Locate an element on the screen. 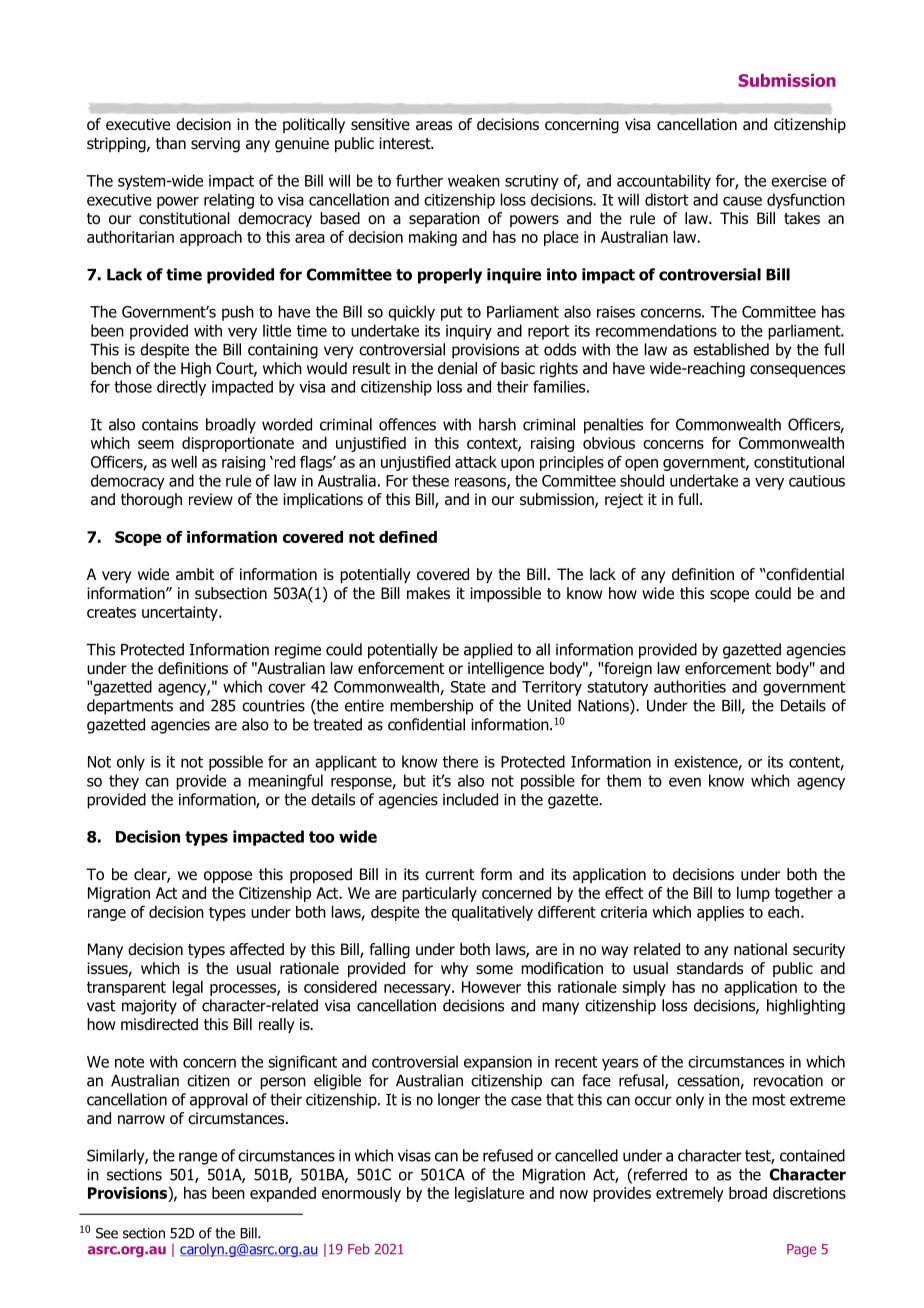 This screenshot has width=924, height=1308. why is located at coordinates (454, 969).
